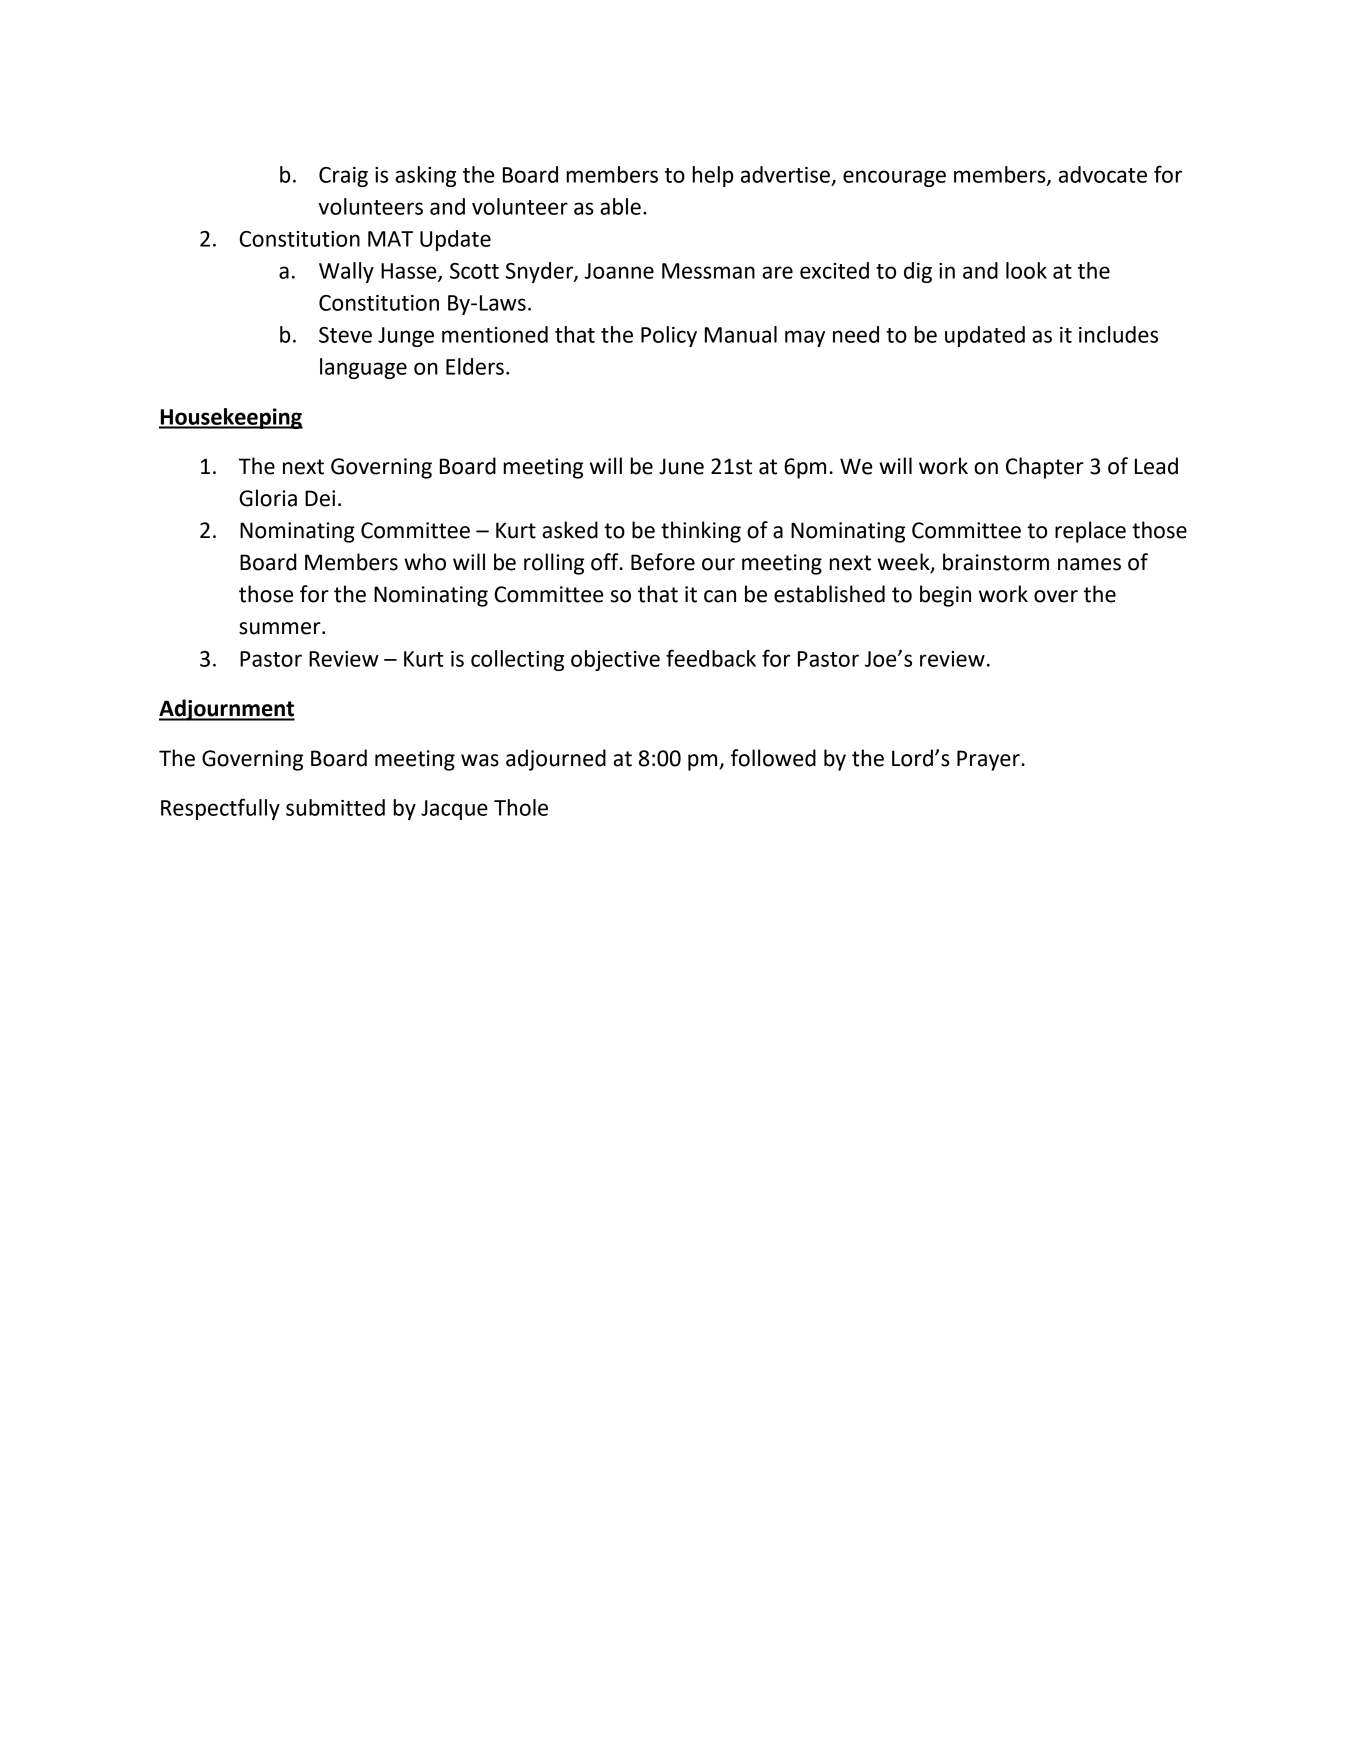 Image resolution: width=1353 pixels, height=1751 pixels. Describe the element at coordinates (989, 760) in the screenshot. I see `Prayer` at that location.
